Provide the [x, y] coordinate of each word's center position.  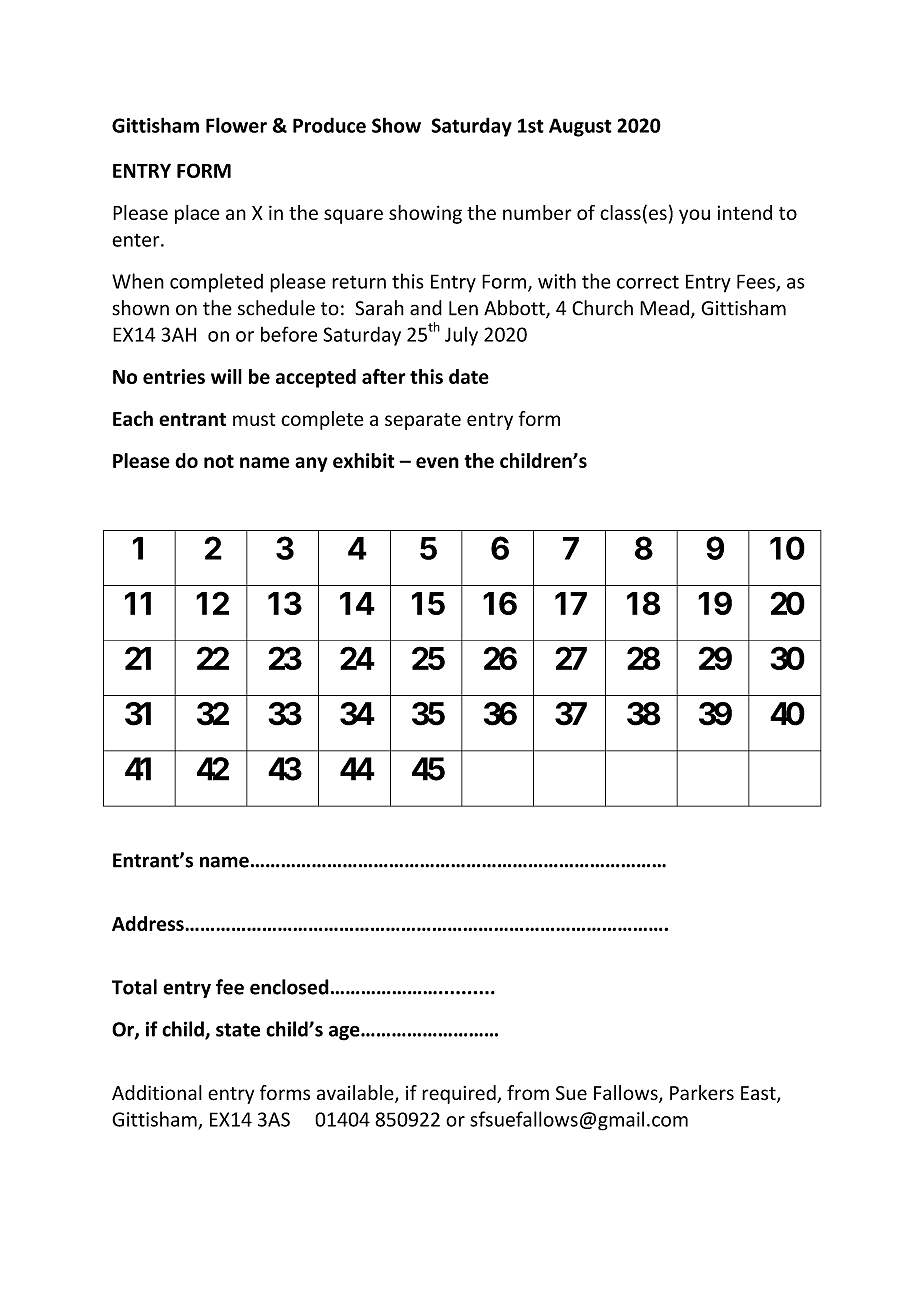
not [219, 461]
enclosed [289, 987]
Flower [236, 125]
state [238, 1030]
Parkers [702, 1092]
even [437, 462]
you [694, 216]
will [226, 376]
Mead [664, 308]
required [460, 1094]
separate [423, 421]
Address [149, 923]
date [469, 376]
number [537, 212]
